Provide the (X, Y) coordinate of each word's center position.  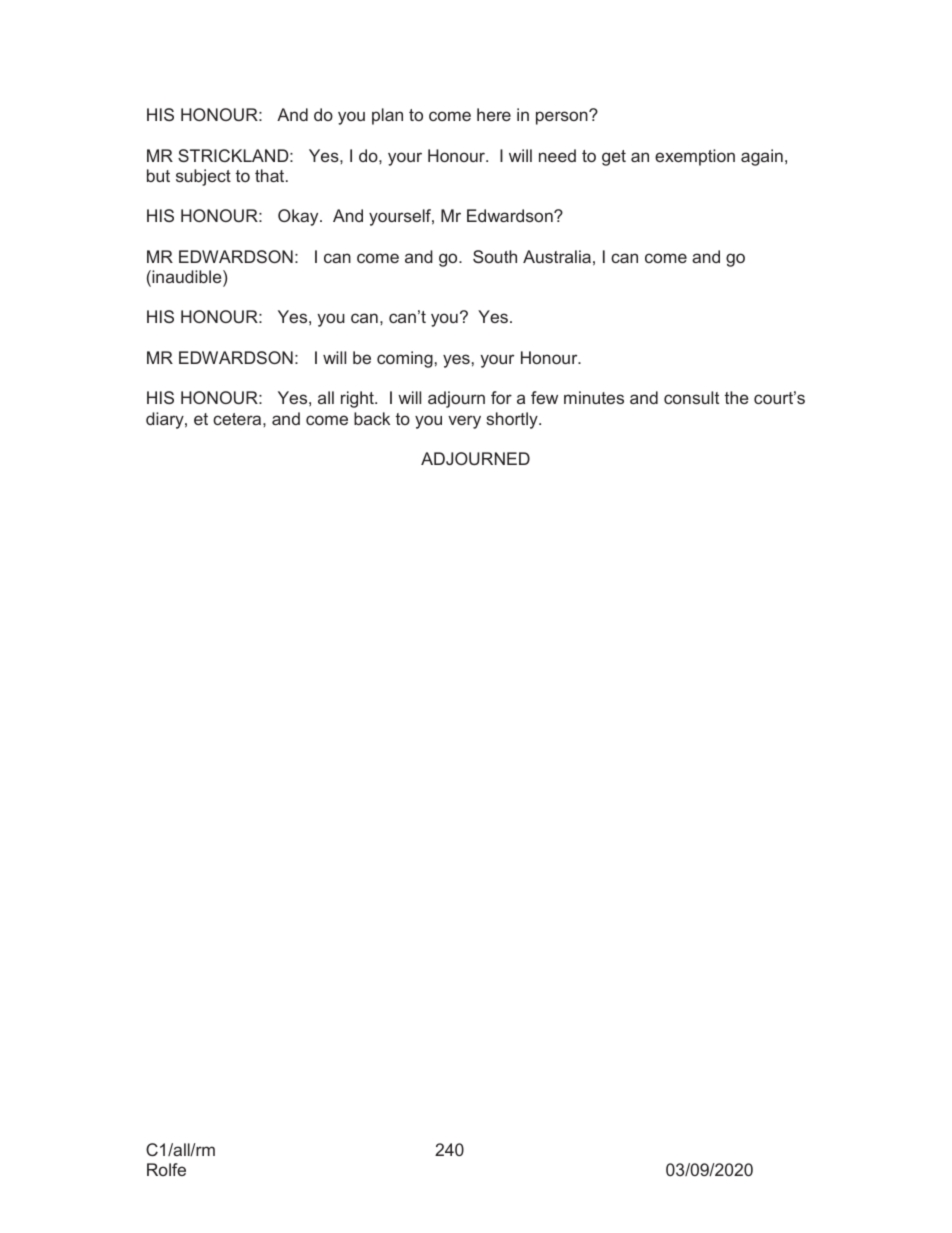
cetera (238, 419)
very (464, 422)
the (737, 397)
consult (691, 397)
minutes (594, 397)
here (494, 114)
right (358, 399)
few (544, 397)
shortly (513, 420)
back (372, 418)
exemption (695, 157)
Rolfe (166, 1169)
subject (203, 177)
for (501, 397)
